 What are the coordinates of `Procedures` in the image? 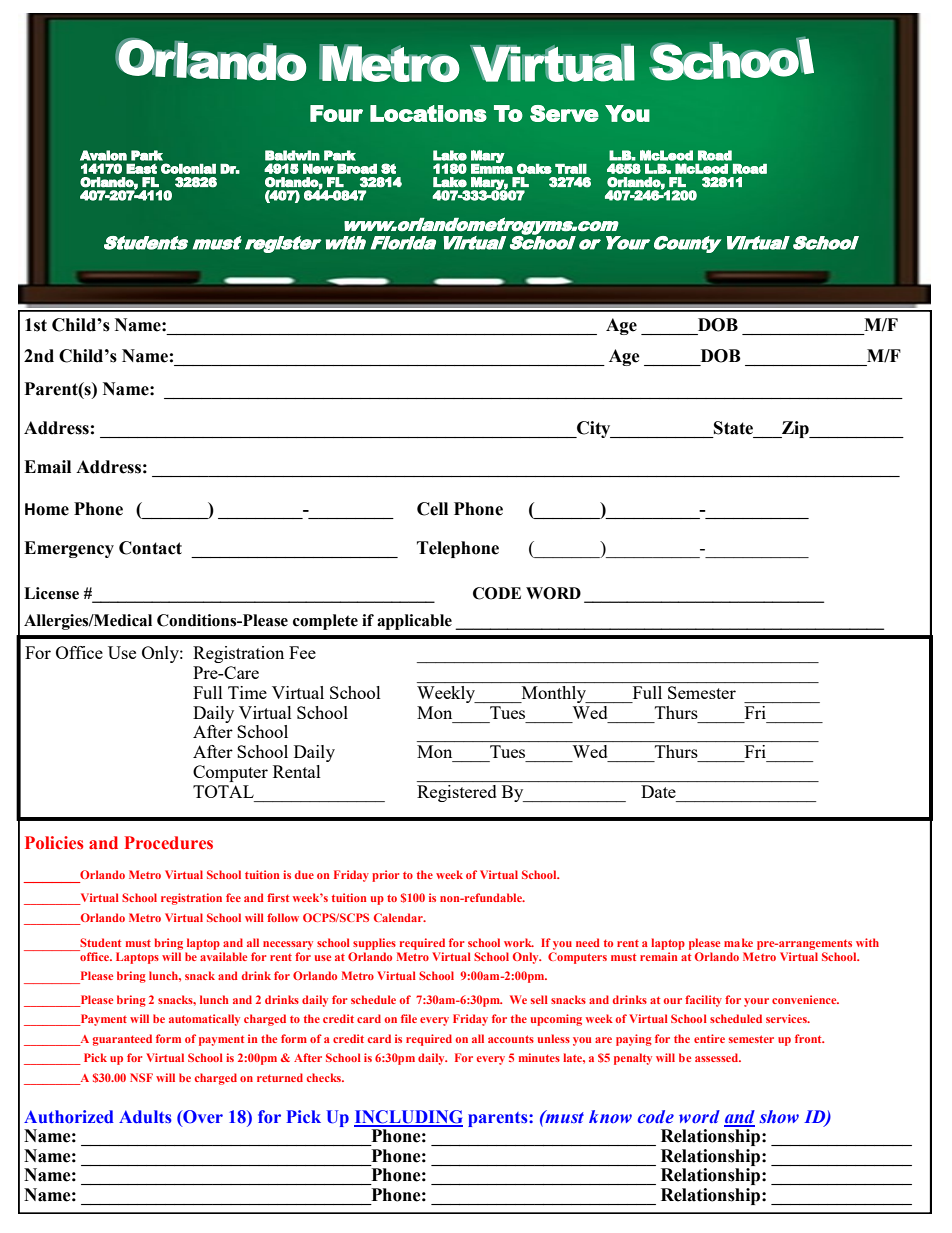 It's located at (168, 843).
